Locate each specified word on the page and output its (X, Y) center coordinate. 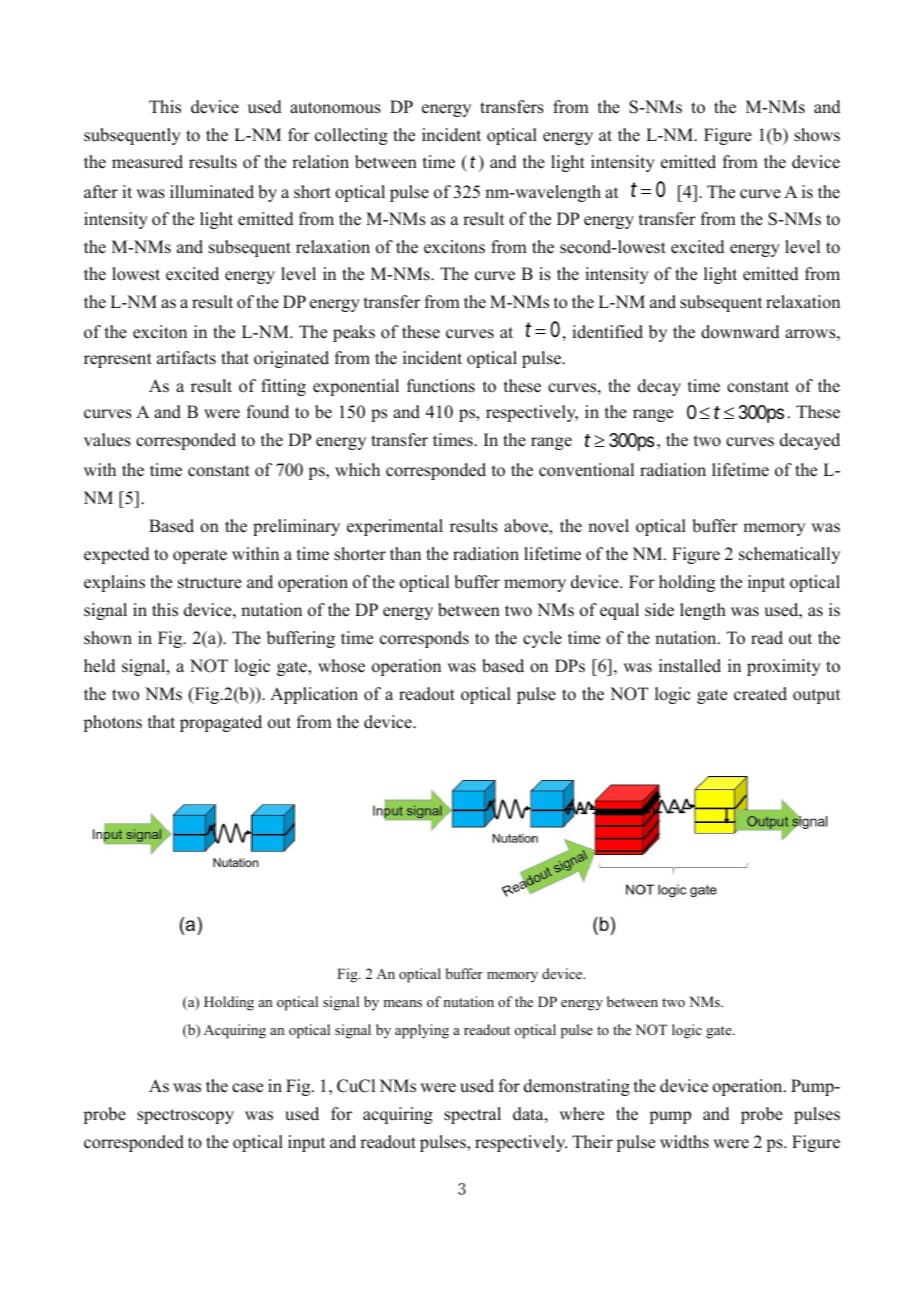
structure (210, 583)
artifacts (186, 358)
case (247, 1088)
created (760, 694)
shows (817, 135)
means (403, 1003)
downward (740, 332)
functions (441, 386)
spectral (472, 1115)
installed (690, 666)
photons (113, 723)
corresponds (424, 639)
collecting (351, 136)
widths (684, 1142)
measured (147, 162)
